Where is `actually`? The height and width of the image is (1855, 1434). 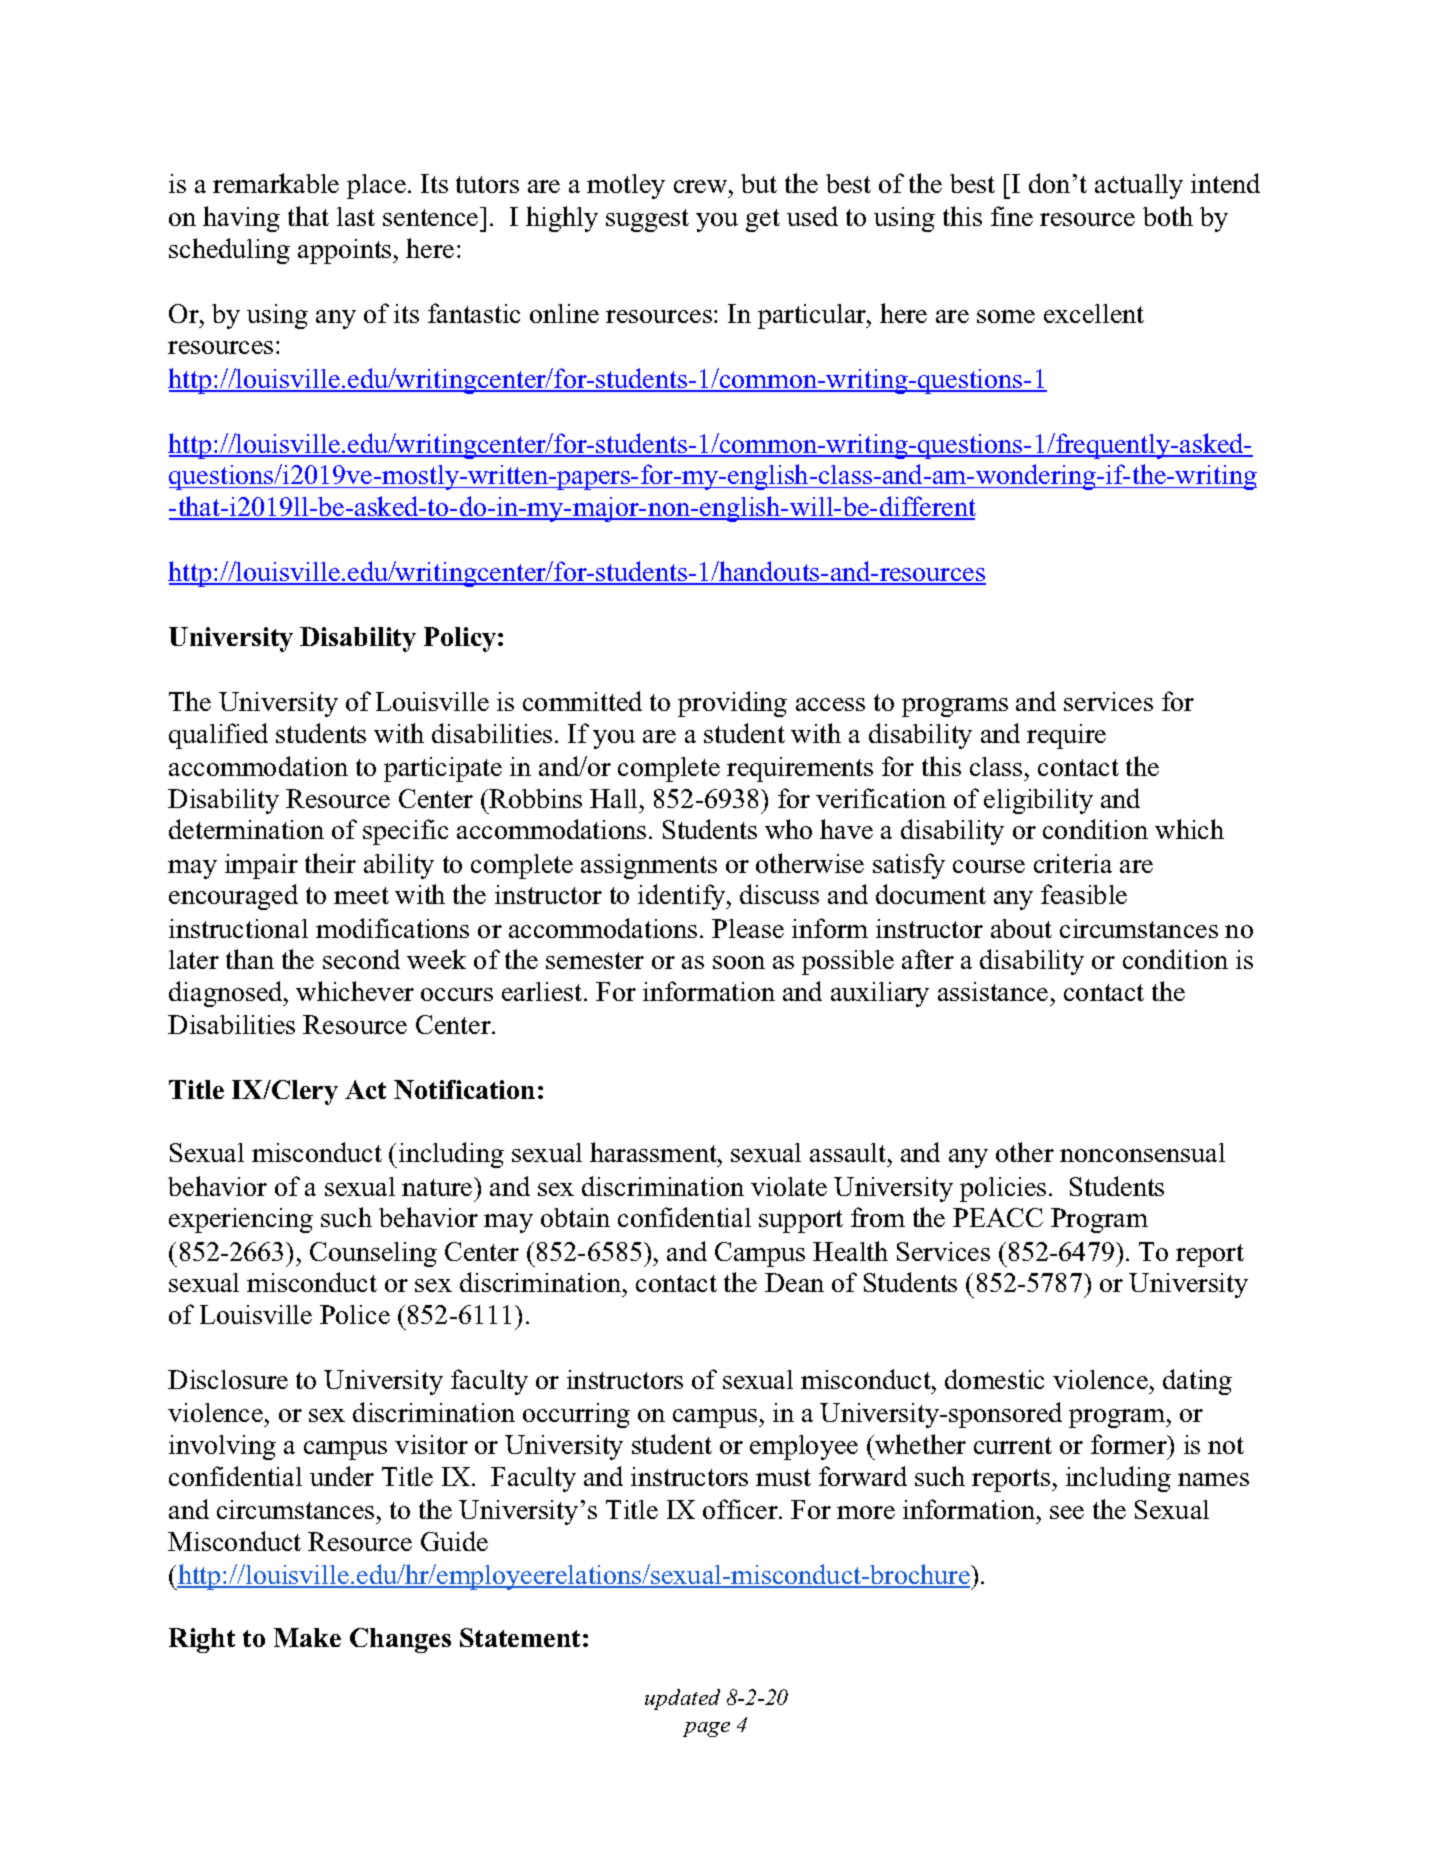
actually is located at coordinates (1139, 186).
